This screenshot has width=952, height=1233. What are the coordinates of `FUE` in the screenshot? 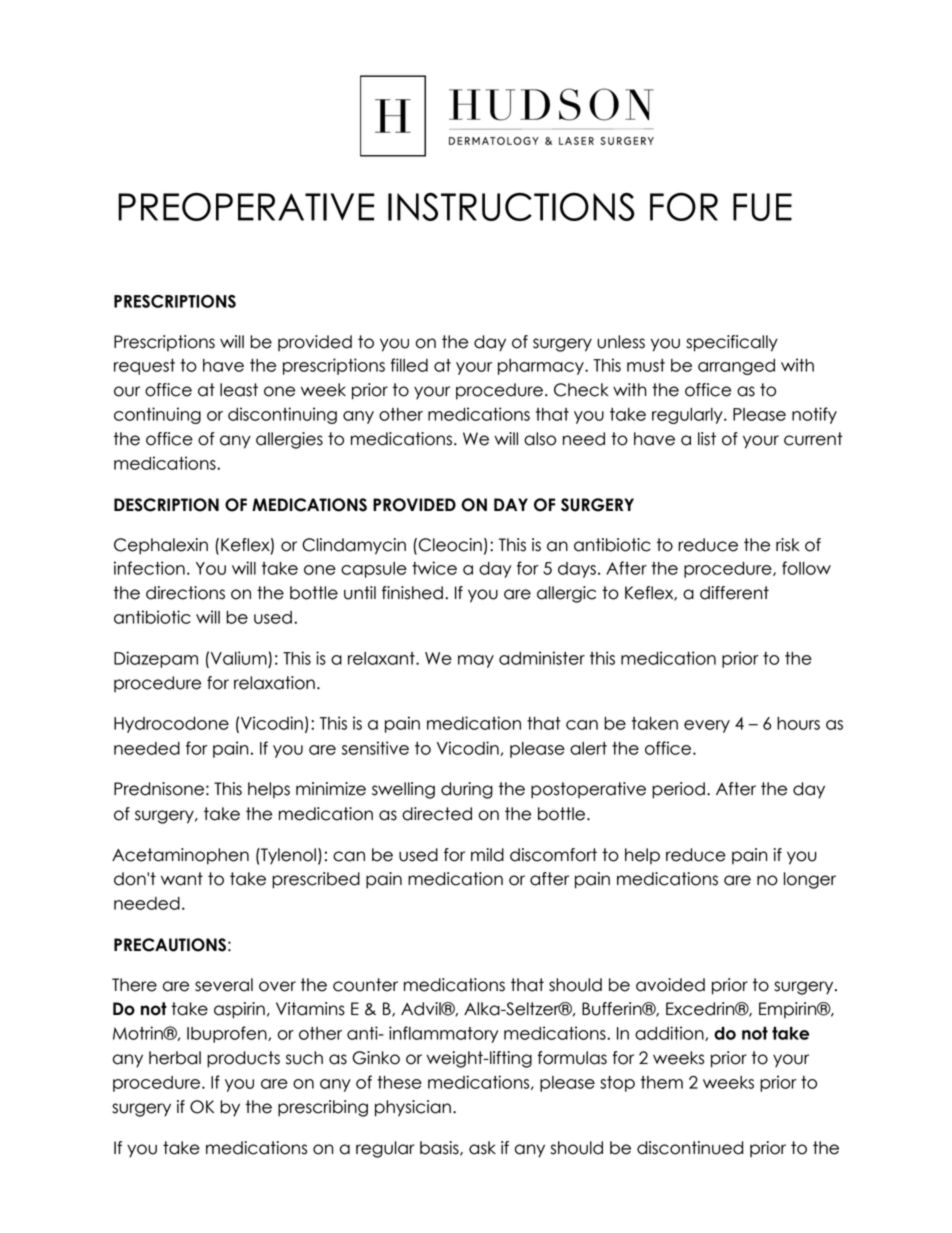 It's located at (762, 207).
